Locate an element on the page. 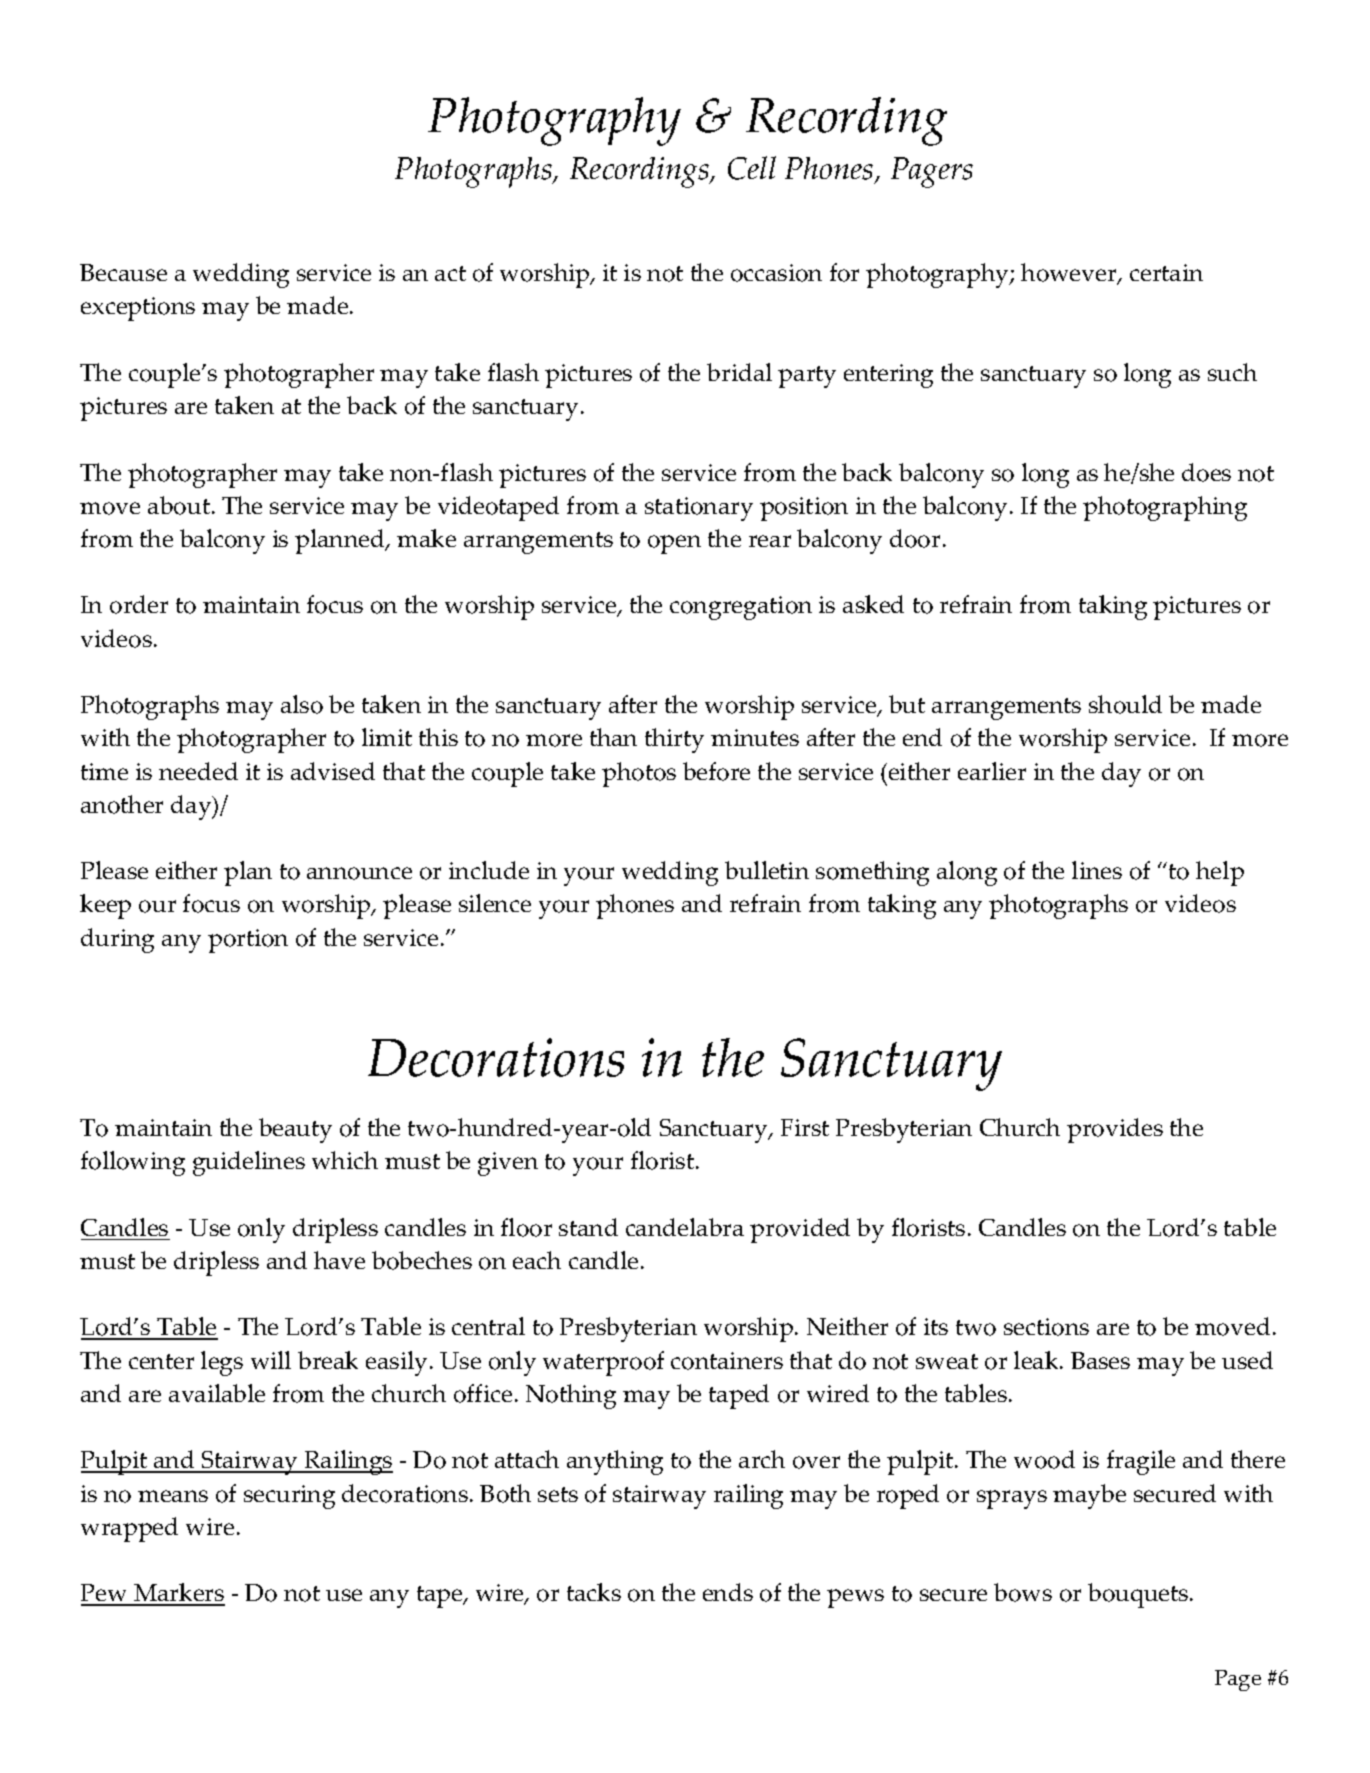 This page has height=1773, width=1370. sections is located at coordinates (1046, 1327).
